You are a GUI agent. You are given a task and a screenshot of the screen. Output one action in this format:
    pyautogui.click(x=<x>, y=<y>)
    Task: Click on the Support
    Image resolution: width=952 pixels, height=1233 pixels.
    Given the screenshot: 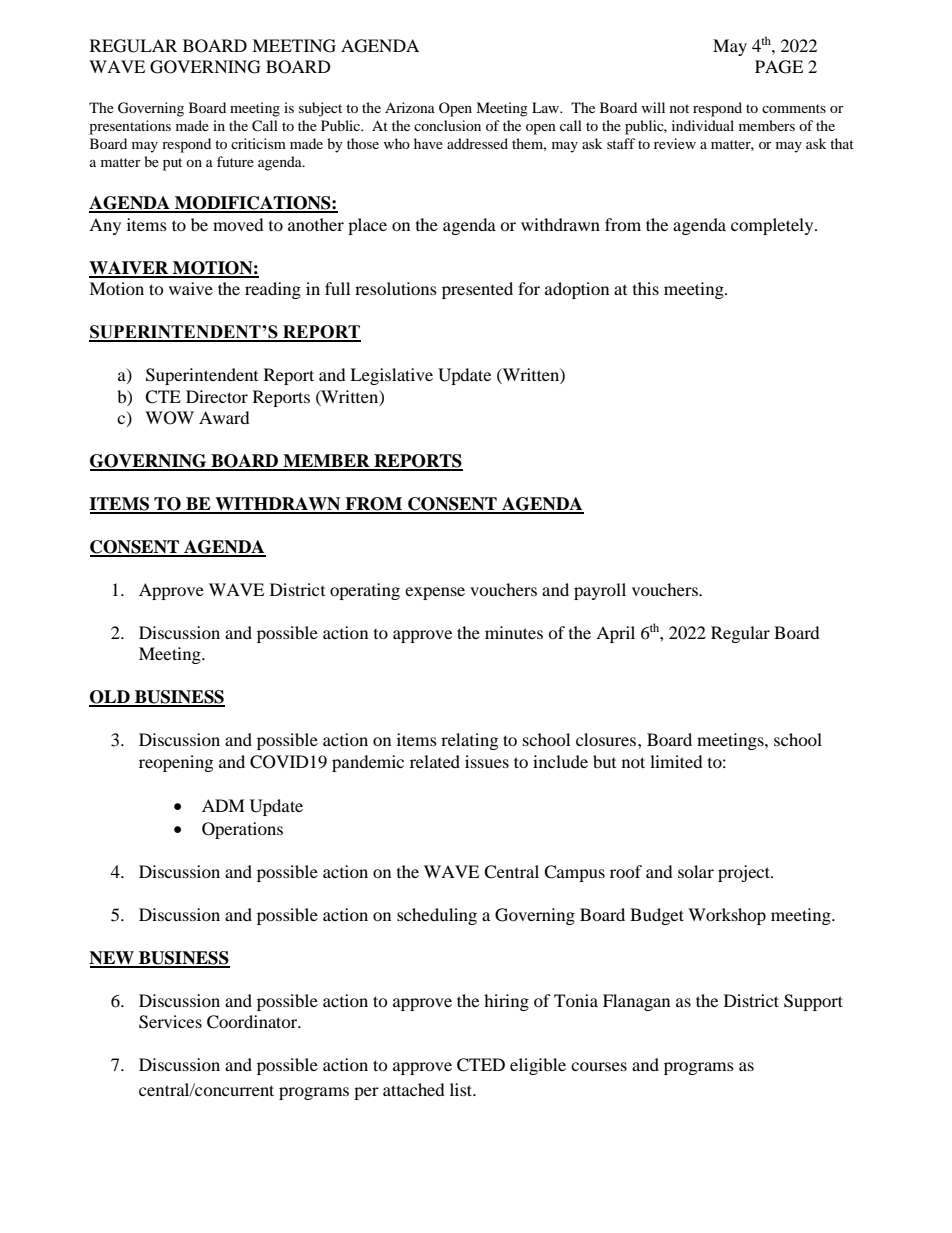 What is the action you would take?
    pyautogui.click(x=813, y=1002)
